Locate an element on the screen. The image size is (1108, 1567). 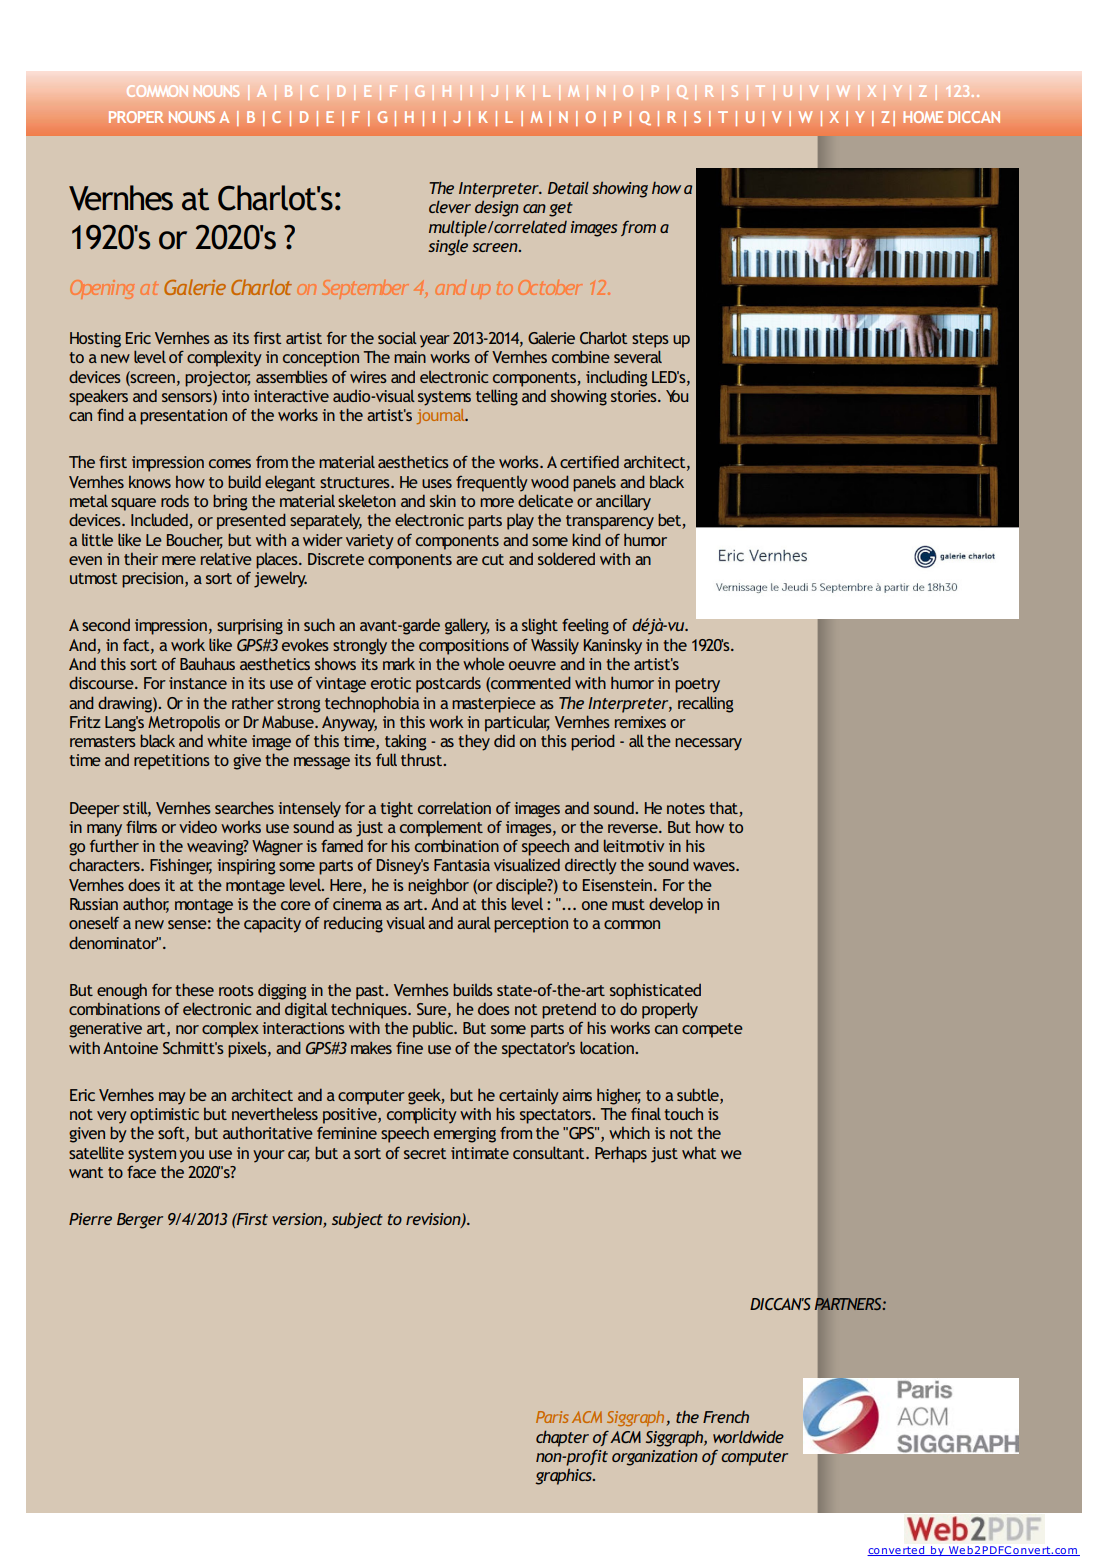
poetry is located at coordinates (697, 685).
